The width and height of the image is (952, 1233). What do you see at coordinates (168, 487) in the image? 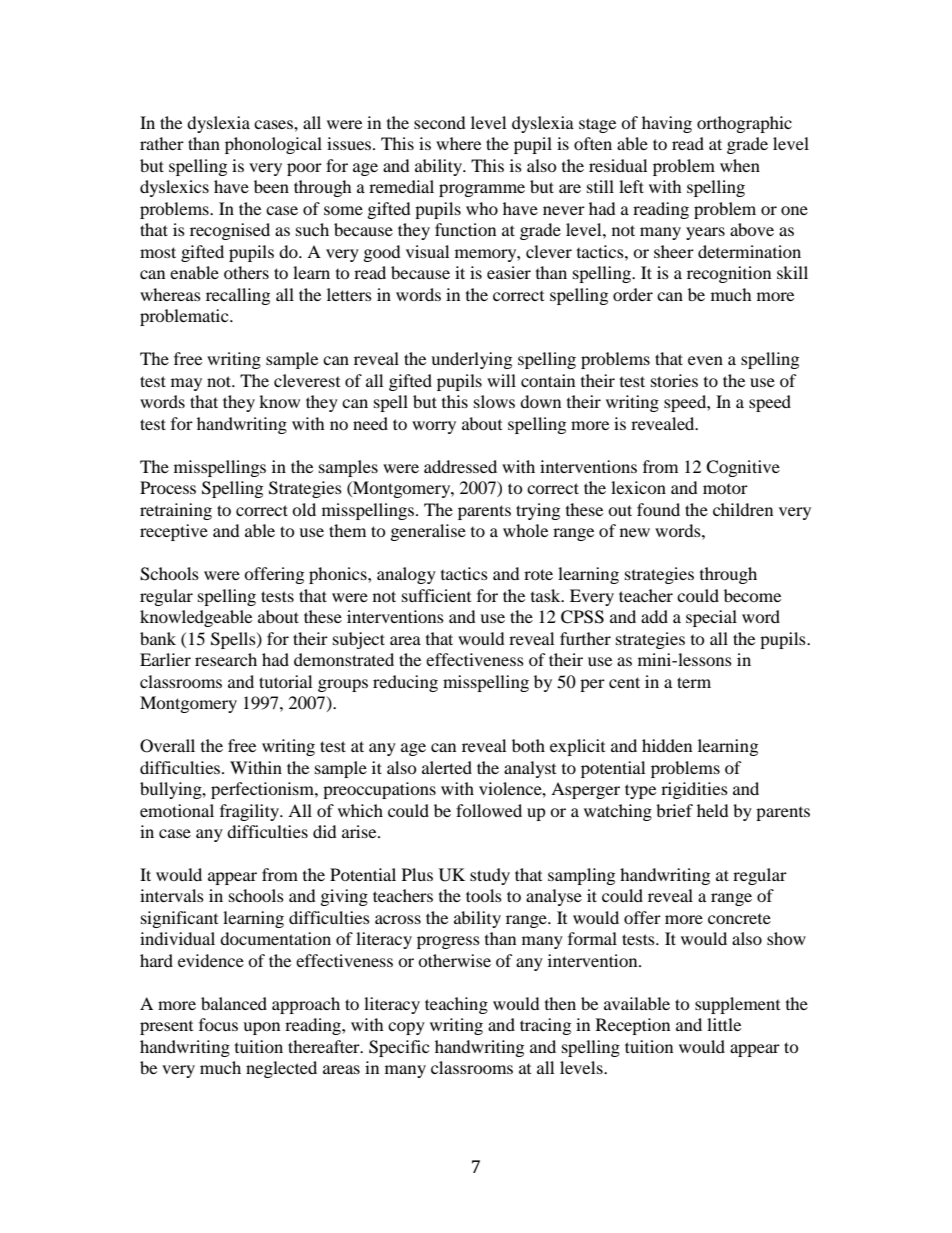
I see `Process` at bounding box center [168, 487].
